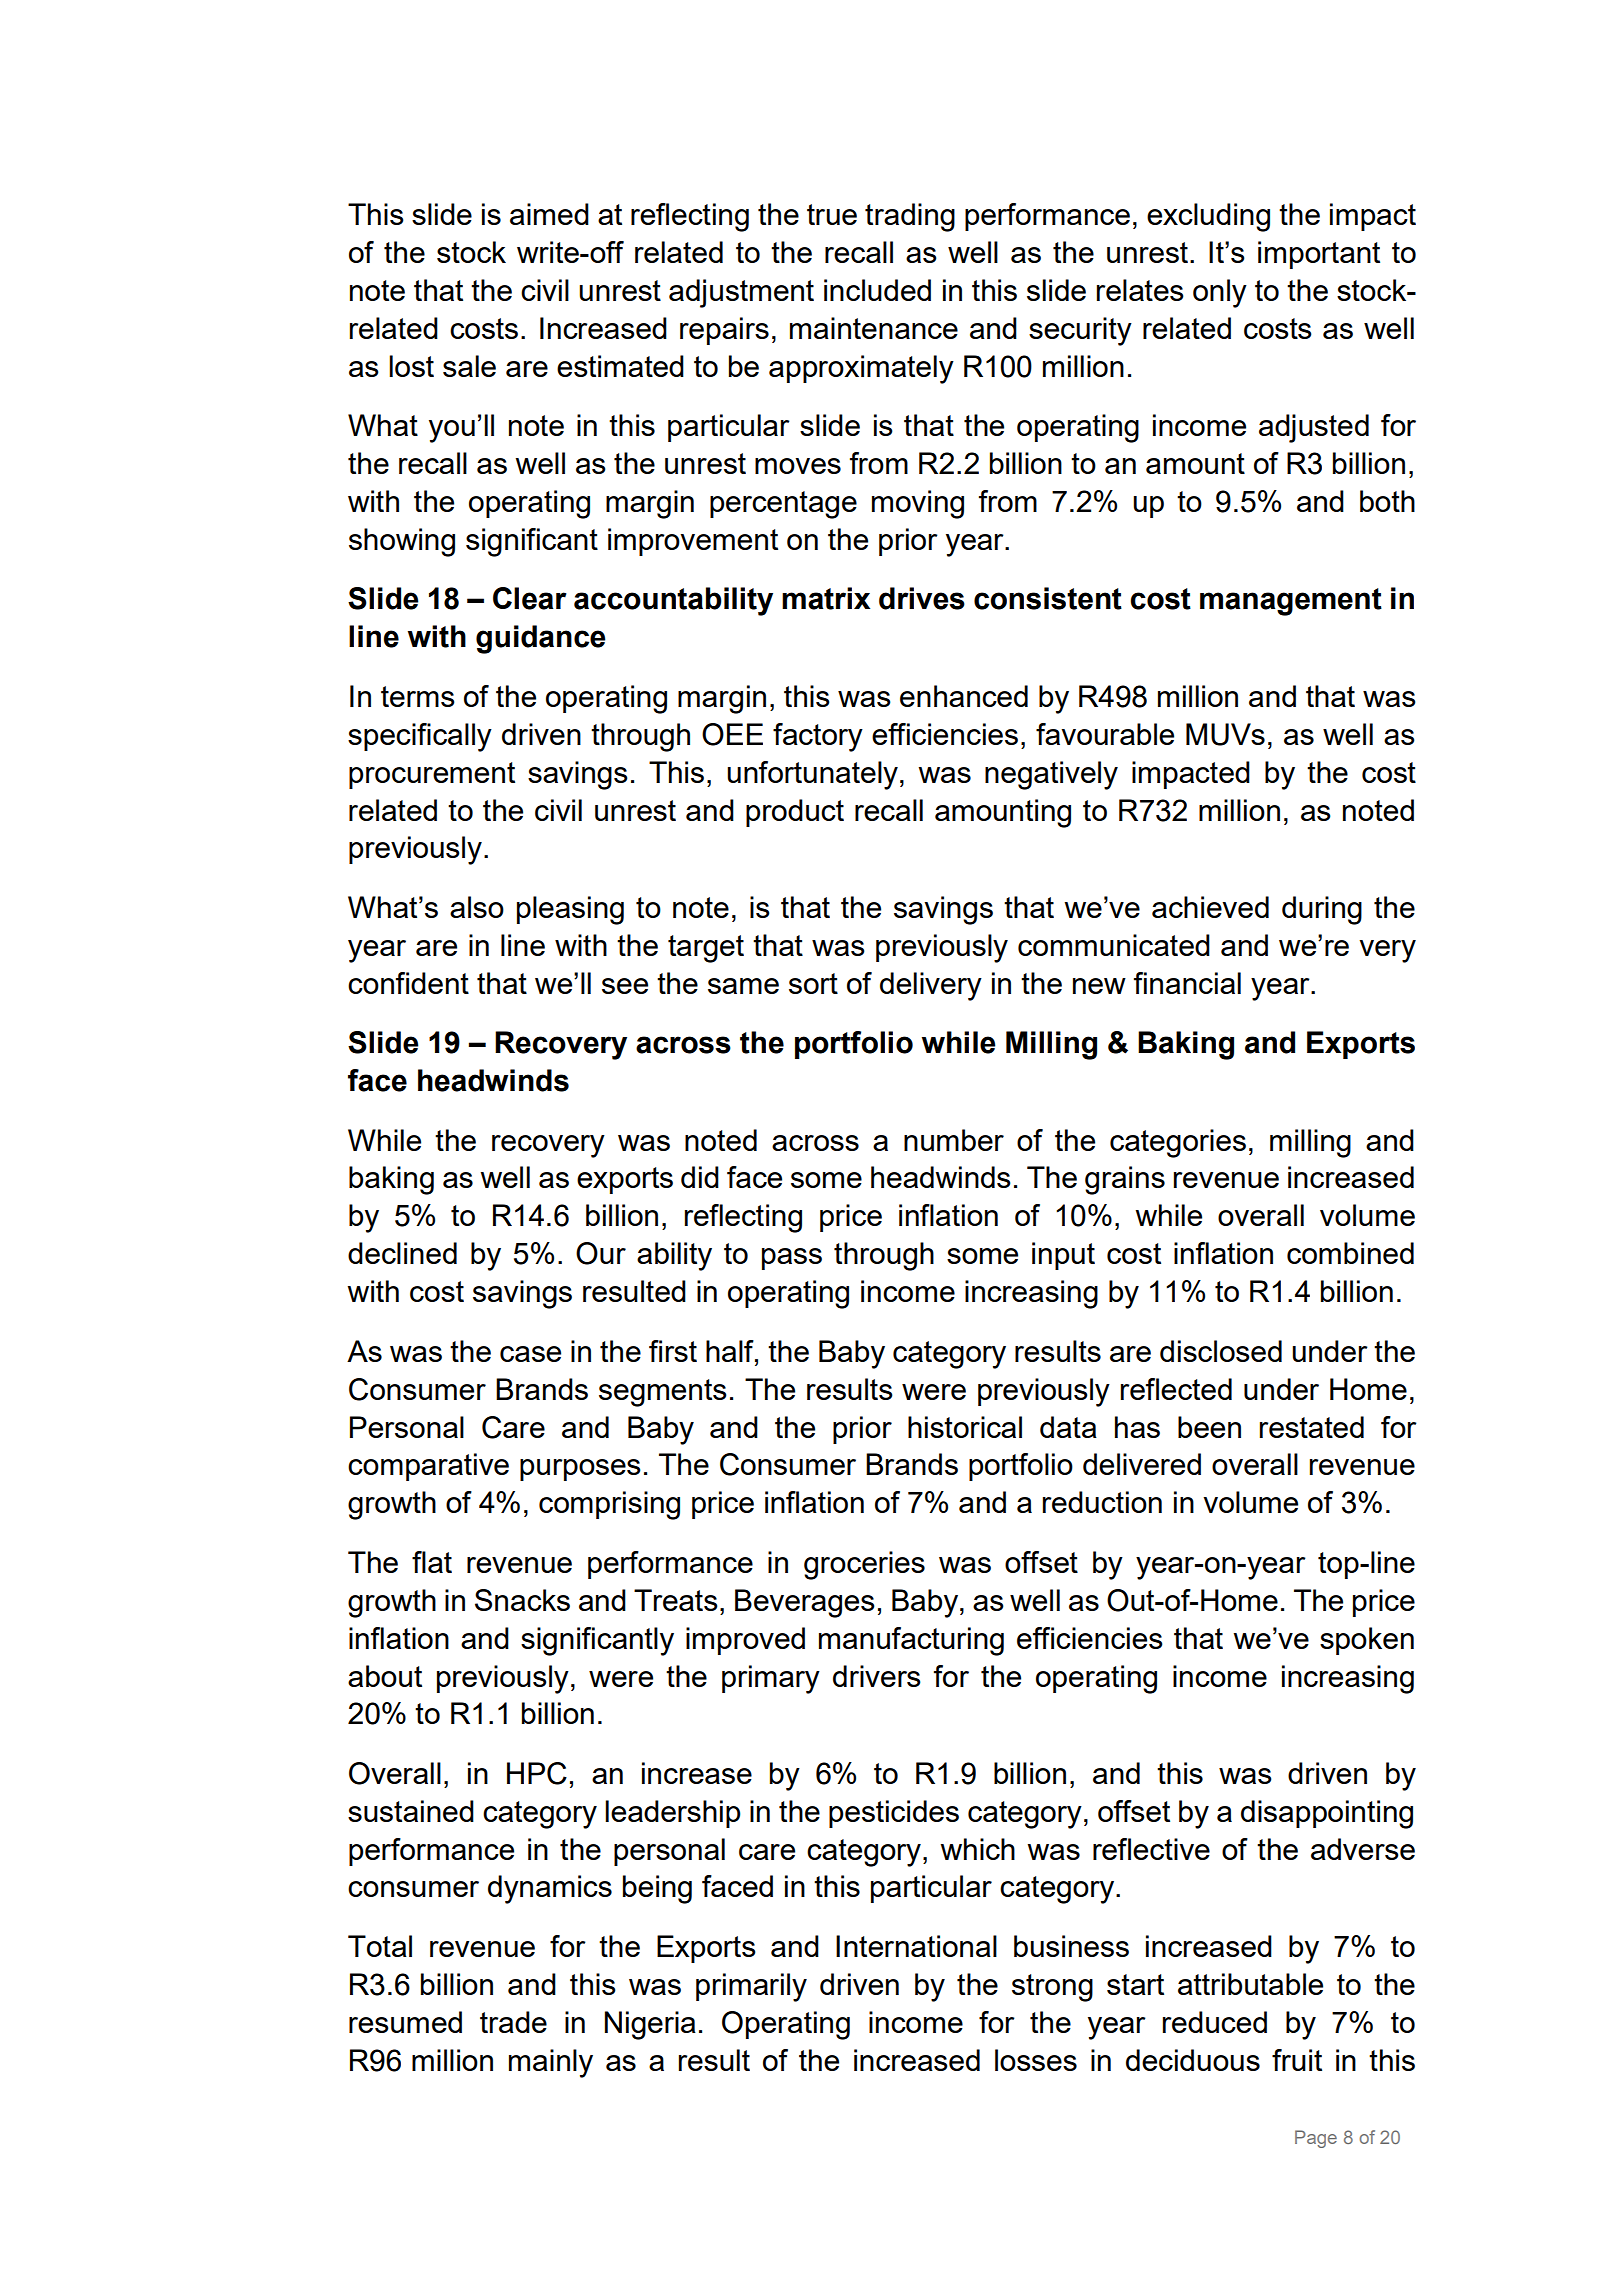 The width and height of the image is (1611, 2278). Describe the element at coordinates (551, 2063) in the image. I see `mainly` at that location.
